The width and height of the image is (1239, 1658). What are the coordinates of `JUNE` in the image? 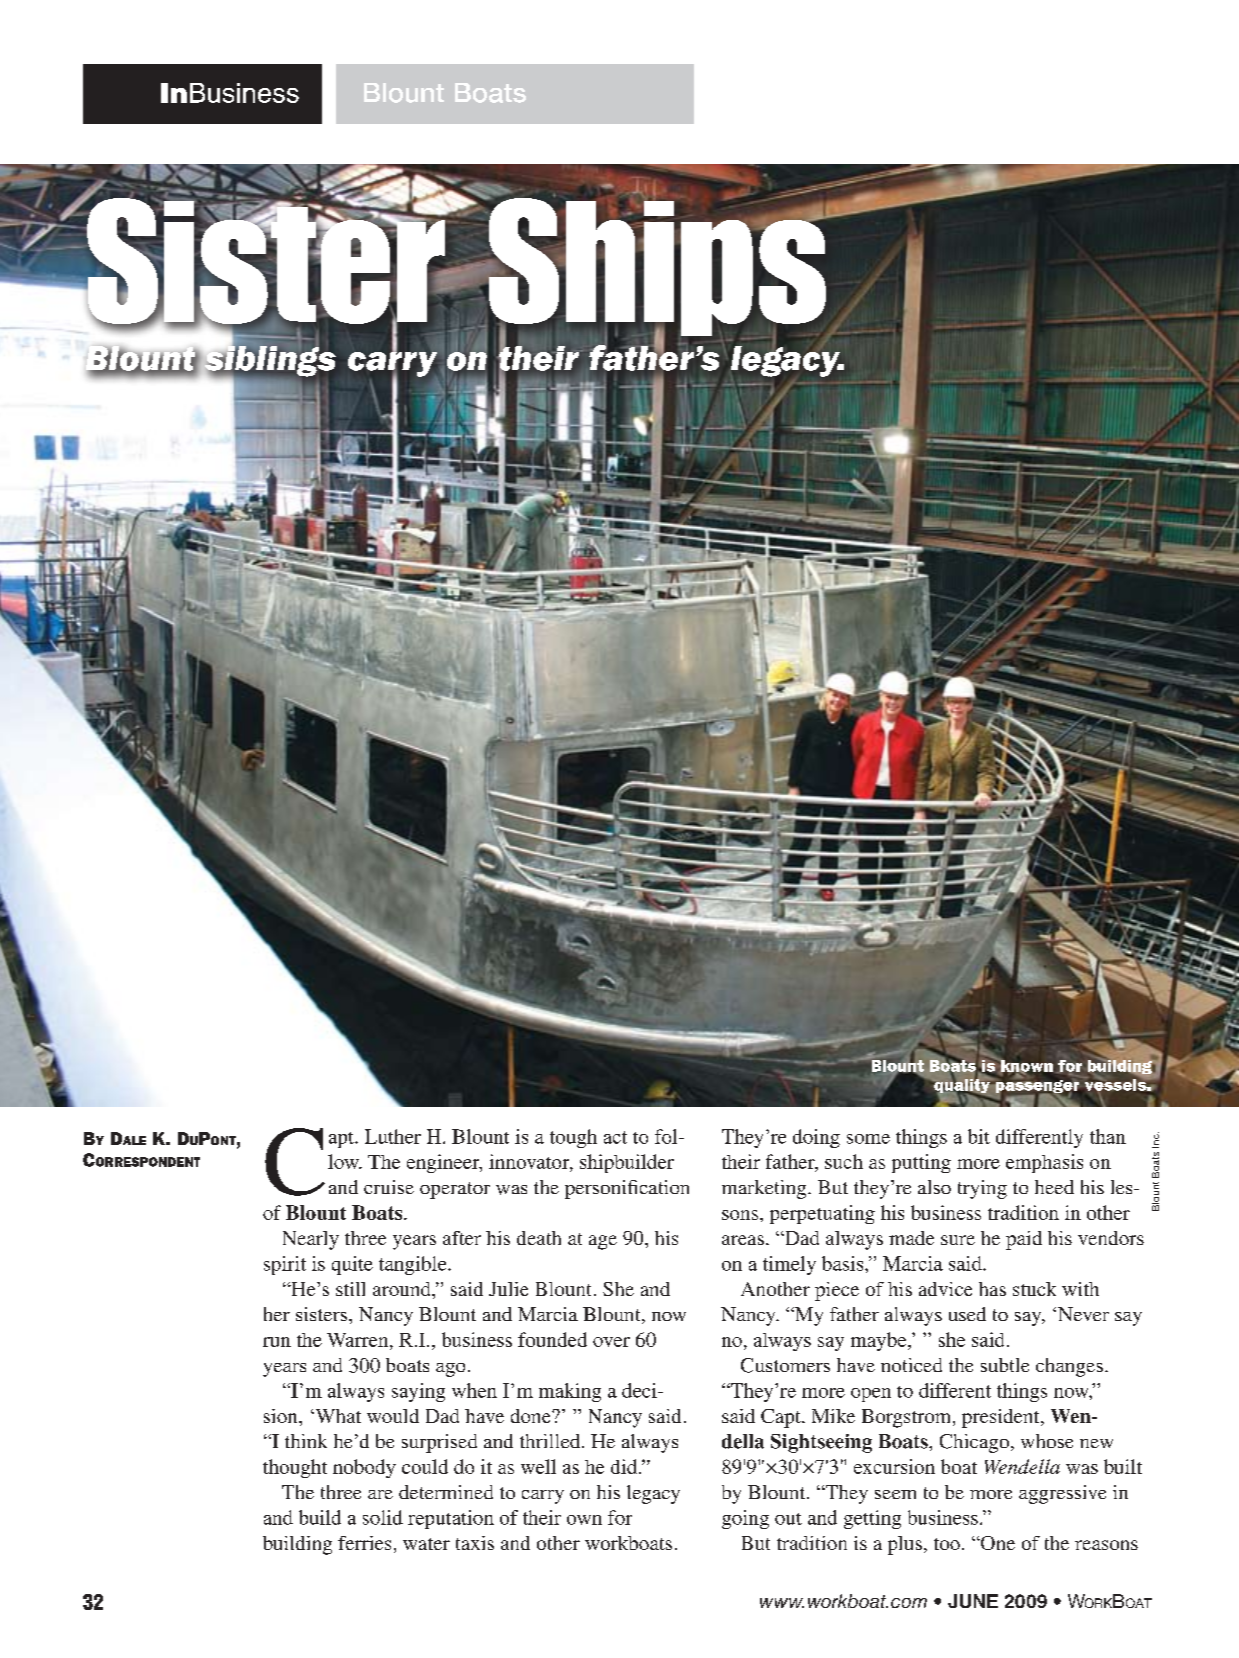 It's located at (973, 1601).
